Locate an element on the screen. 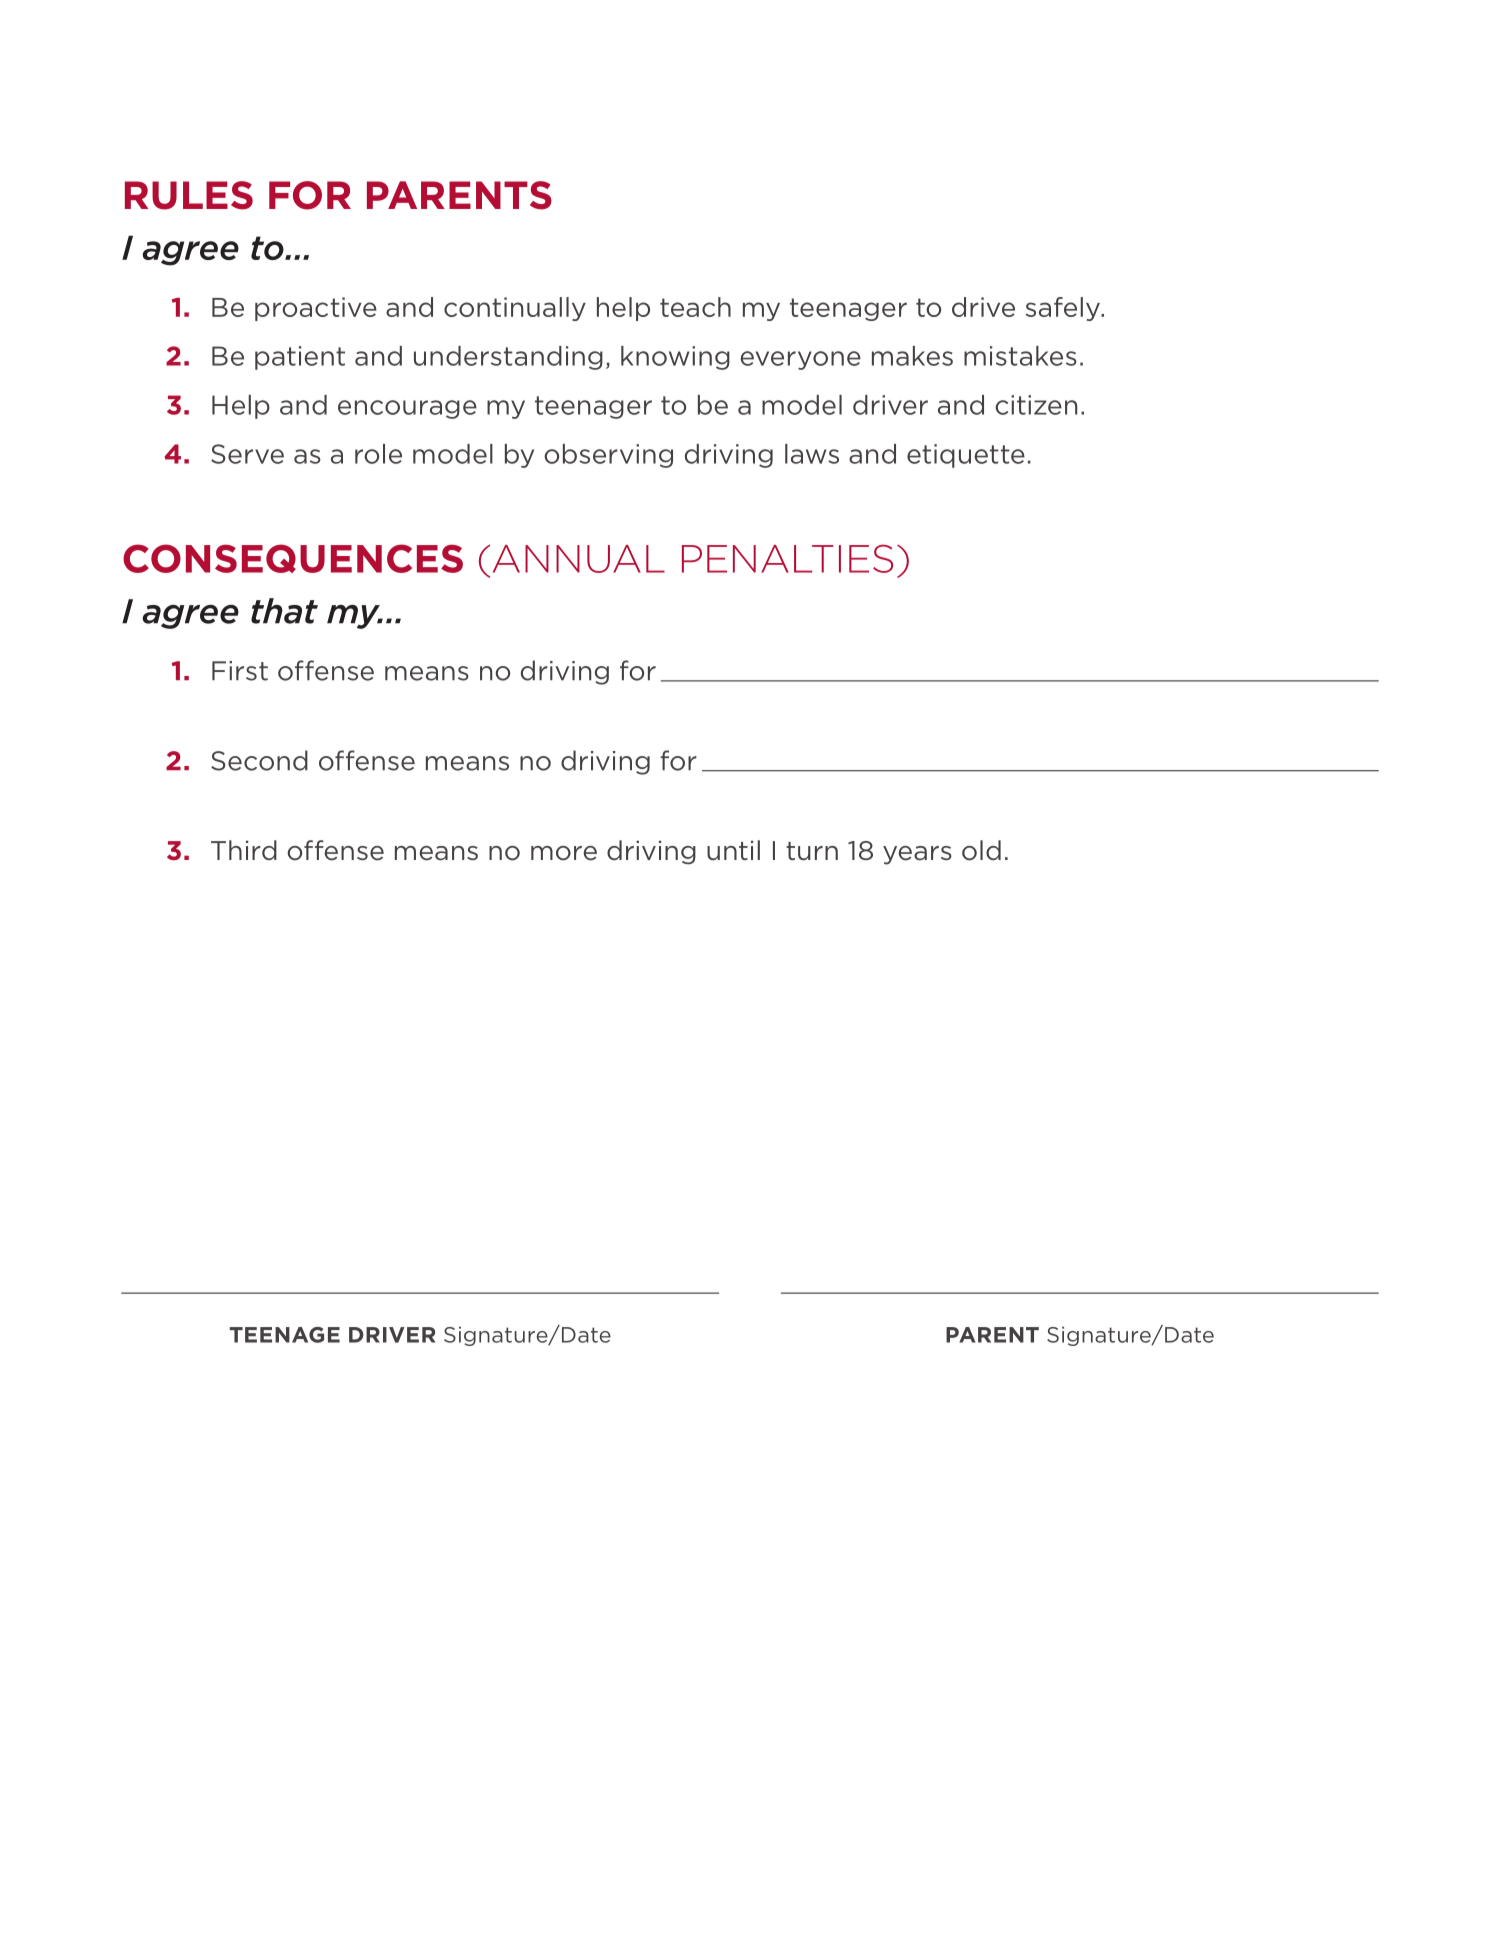 Image resolution: width=1500 pixels, height=1941 pixels. Third is located at coordinates (244, 850).
